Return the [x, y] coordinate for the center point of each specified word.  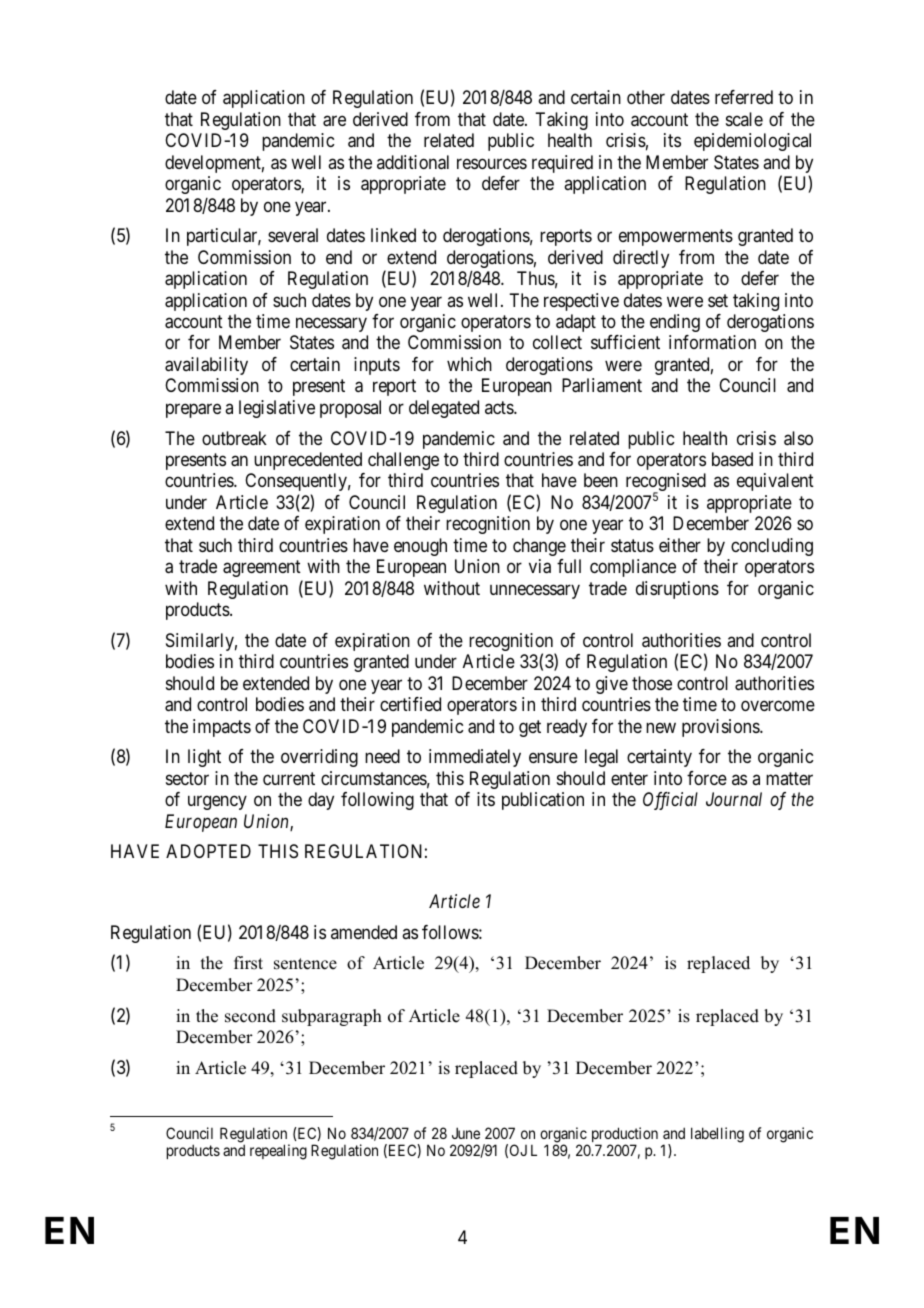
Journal [734, 799]
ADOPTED [208, 851]
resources [492, 163]
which [469, 364]
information [712, 342]
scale [744, 119]
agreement [262, 568]
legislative [277, 409]
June [466, 1133]
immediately [475, 758]
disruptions [677, 590]
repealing [278, 1152]
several [293, 235]
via [540, 566]
